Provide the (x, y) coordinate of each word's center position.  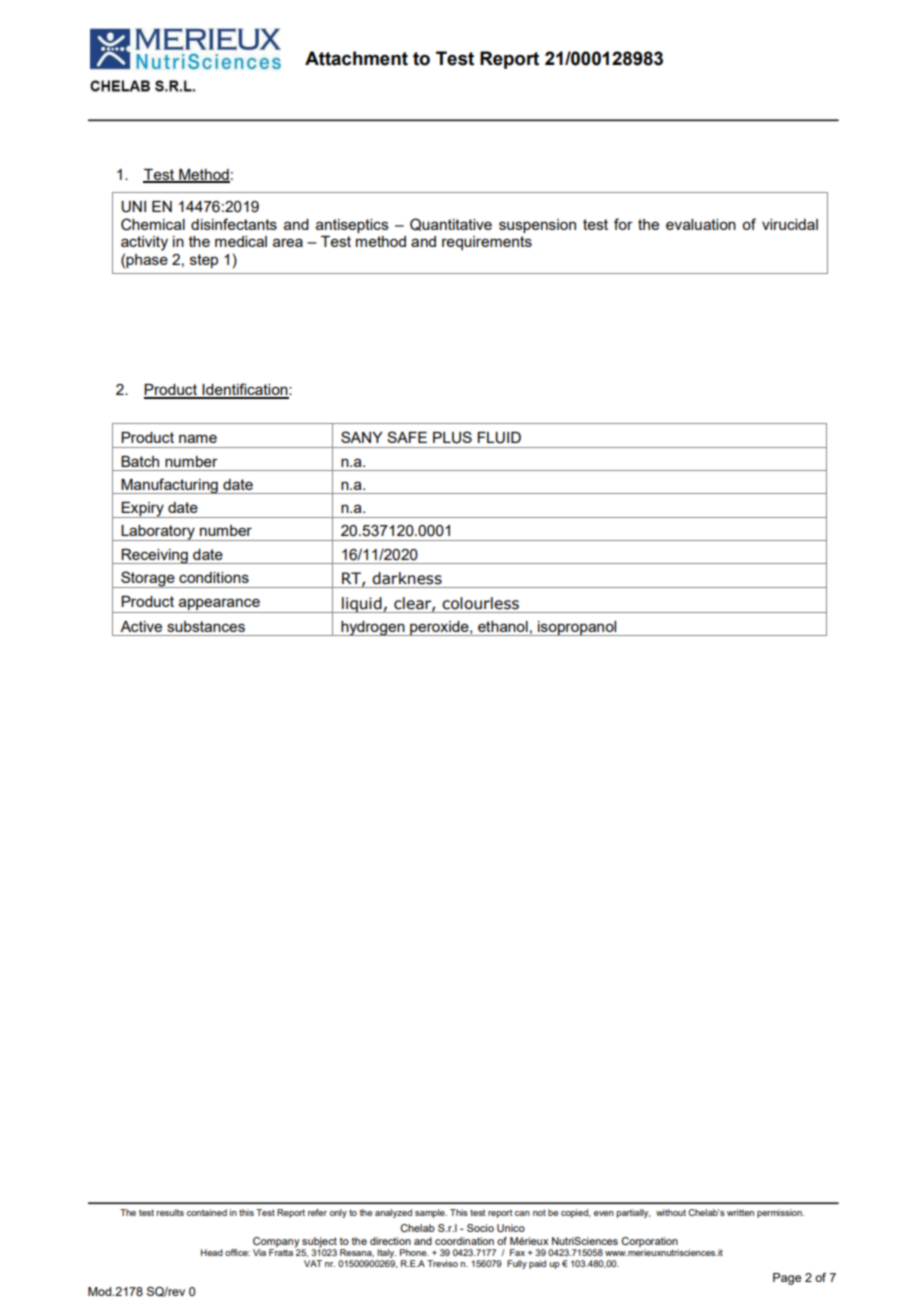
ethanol (503, 626)
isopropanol (577, 628)
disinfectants (234, 224)
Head (212, 1252)
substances (206, 626)
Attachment (356, 58)
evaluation (701, 224)
